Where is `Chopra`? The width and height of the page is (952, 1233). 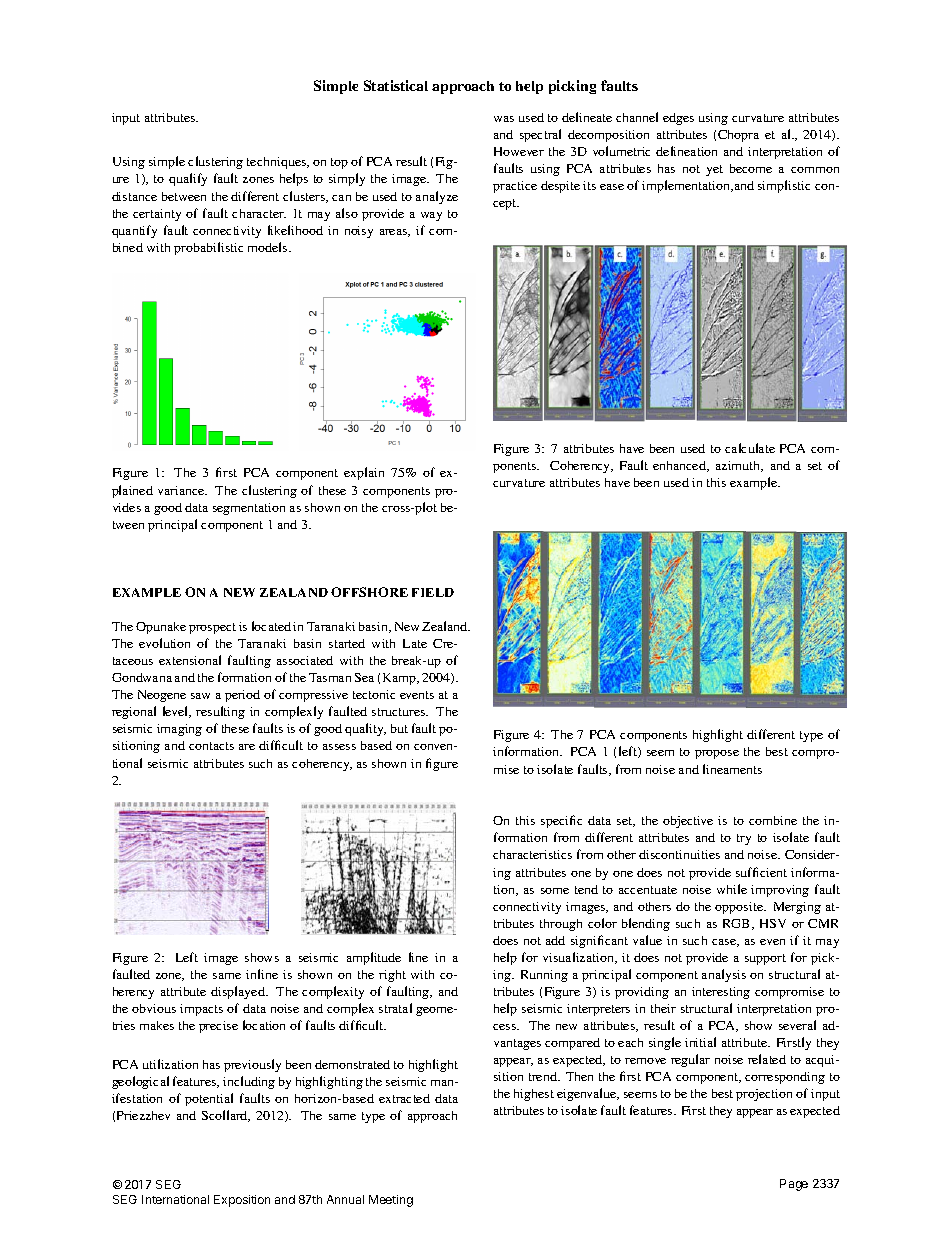
Chopra is located at coordinates (738, 136).
